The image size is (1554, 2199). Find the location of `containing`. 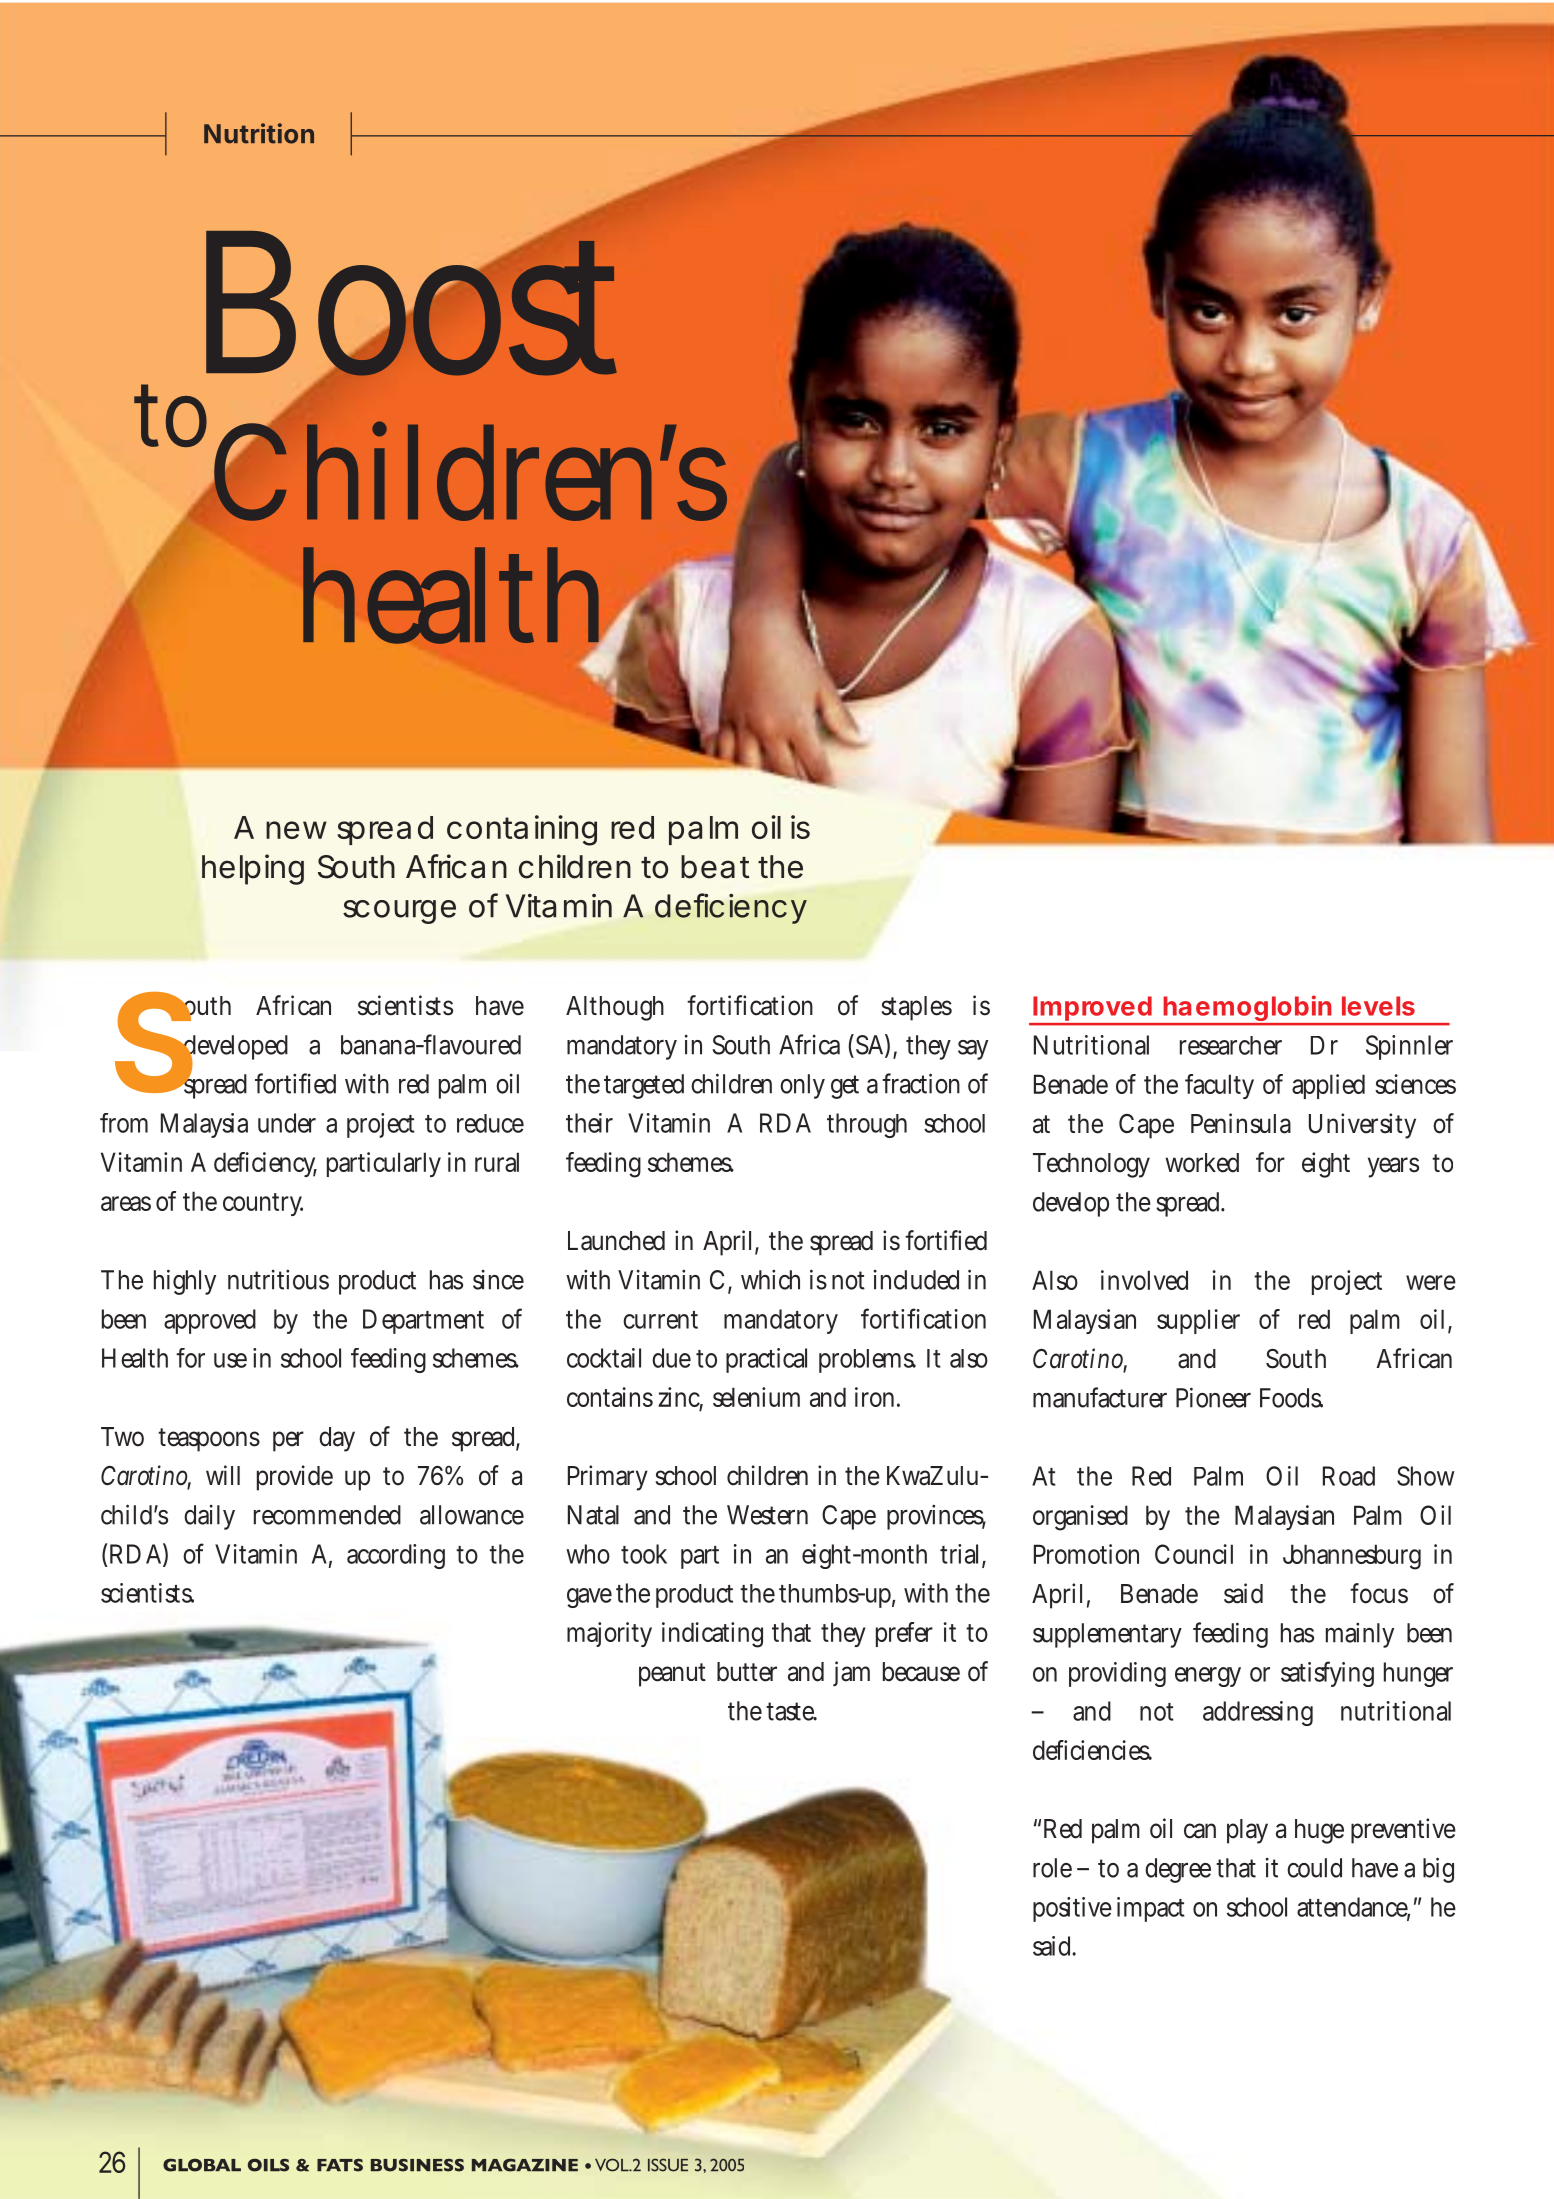

containing is located at coordinates (522, 830).
